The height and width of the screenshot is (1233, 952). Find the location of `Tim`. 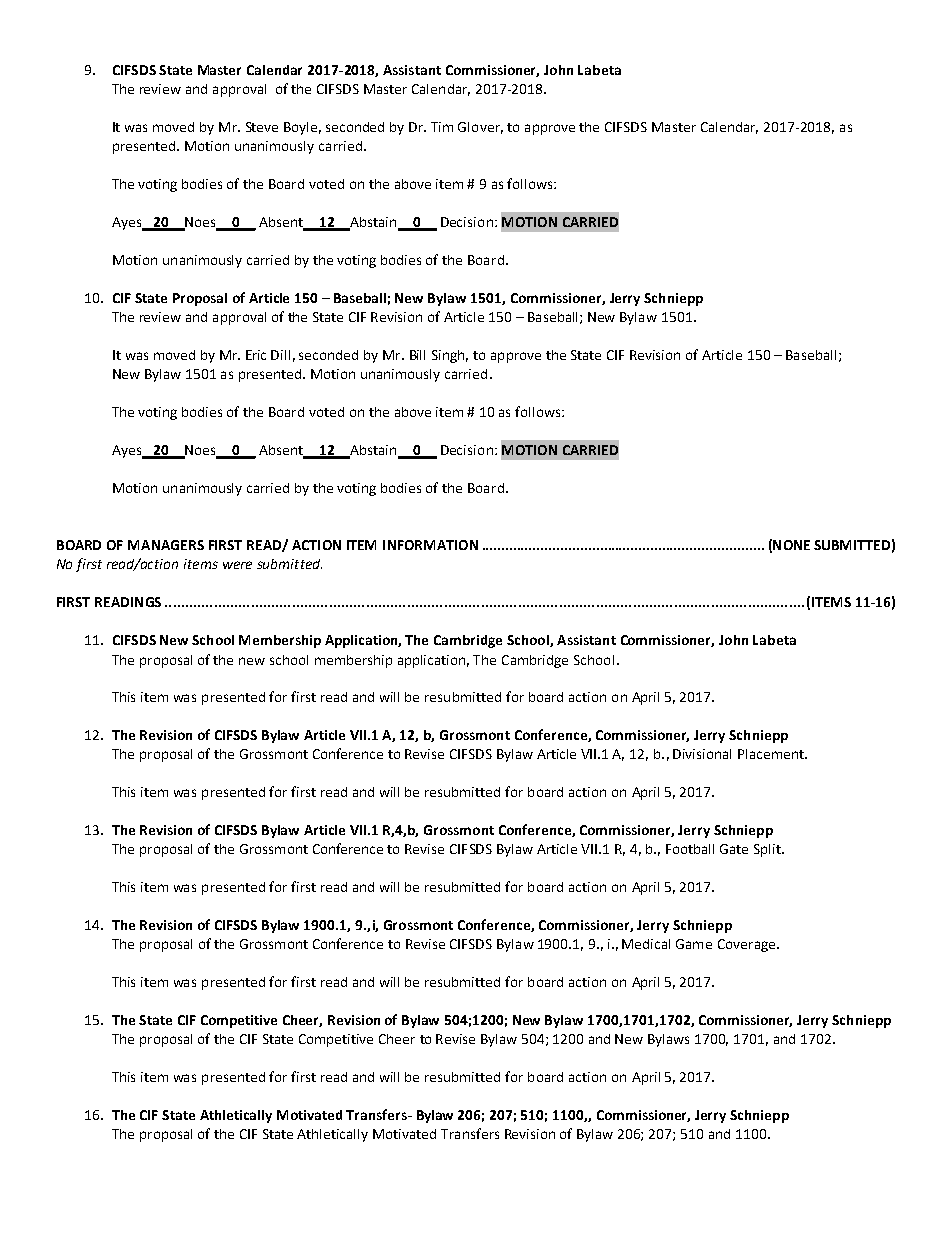

Tim is located at coordinates (442, 127).
